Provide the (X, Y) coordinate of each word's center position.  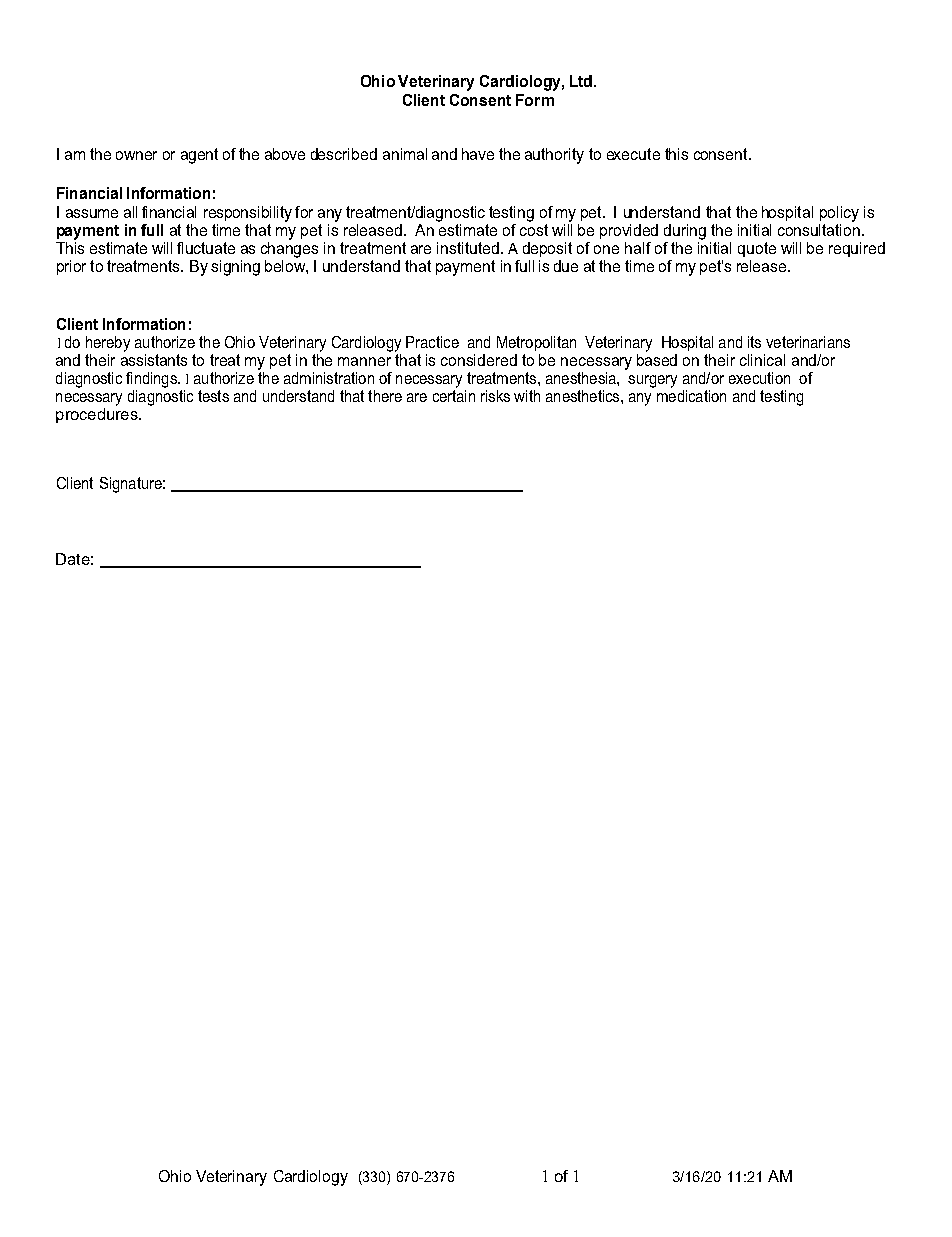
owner (136, 155)
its (754, 342)
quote (757, 249)
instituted (468, 248)
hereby (108, 344)
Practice (432, 342)
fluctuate (206, 248)
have (478, 154)
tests (213, 396)
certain (454, 396)
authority (554, 156)
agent (199, 156)
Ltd (582, 81)
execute (633, 154)
